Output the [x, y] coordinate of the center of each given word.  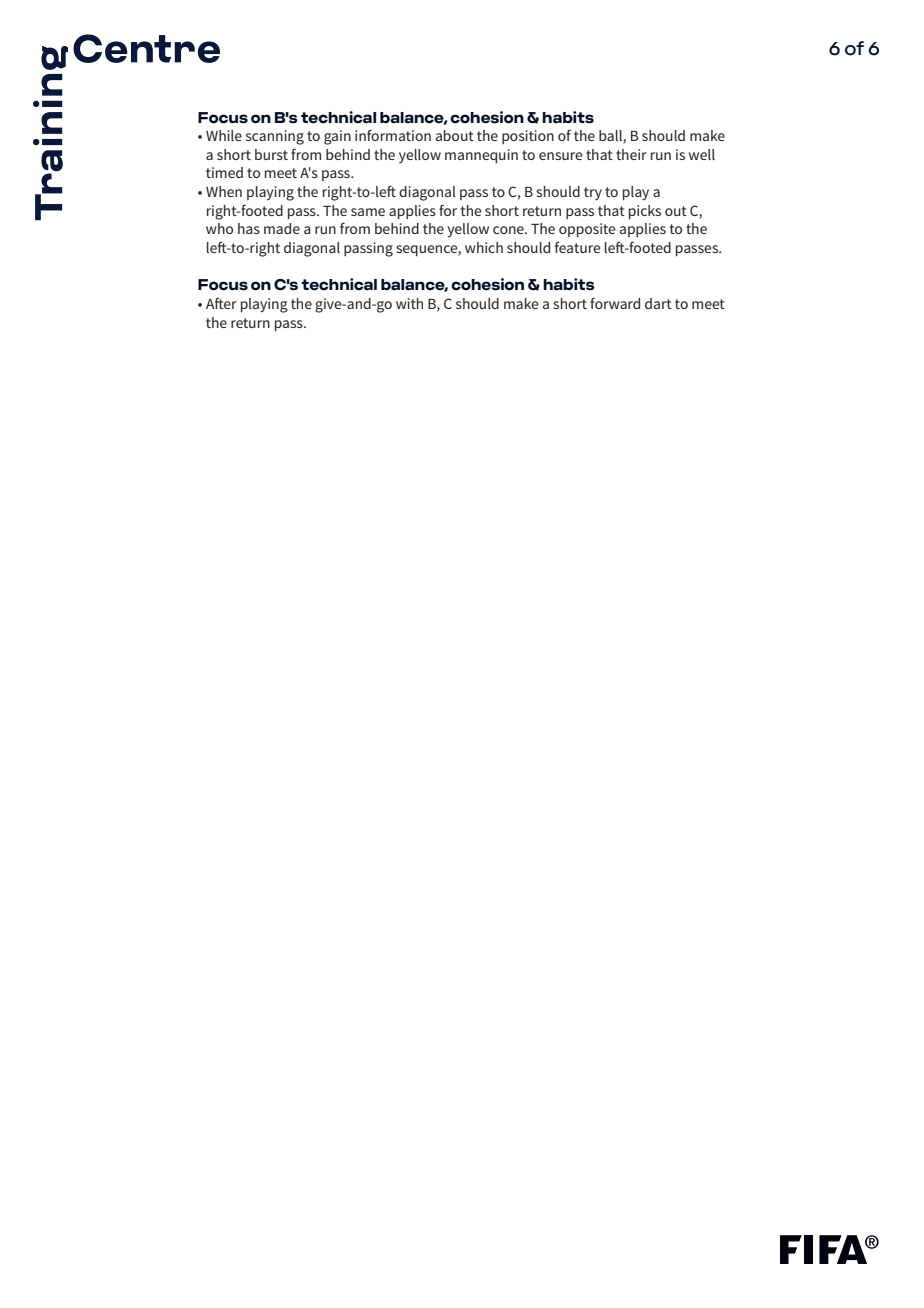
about [455, 135]
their [631, 154]
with [409, 303]
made [282, 228]
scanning [275, 137]
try [593, 193]
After [221, 303]
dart [658, 303]
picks [645, 212]
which [484, 247]
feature [577, 247]
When [224, 191]
